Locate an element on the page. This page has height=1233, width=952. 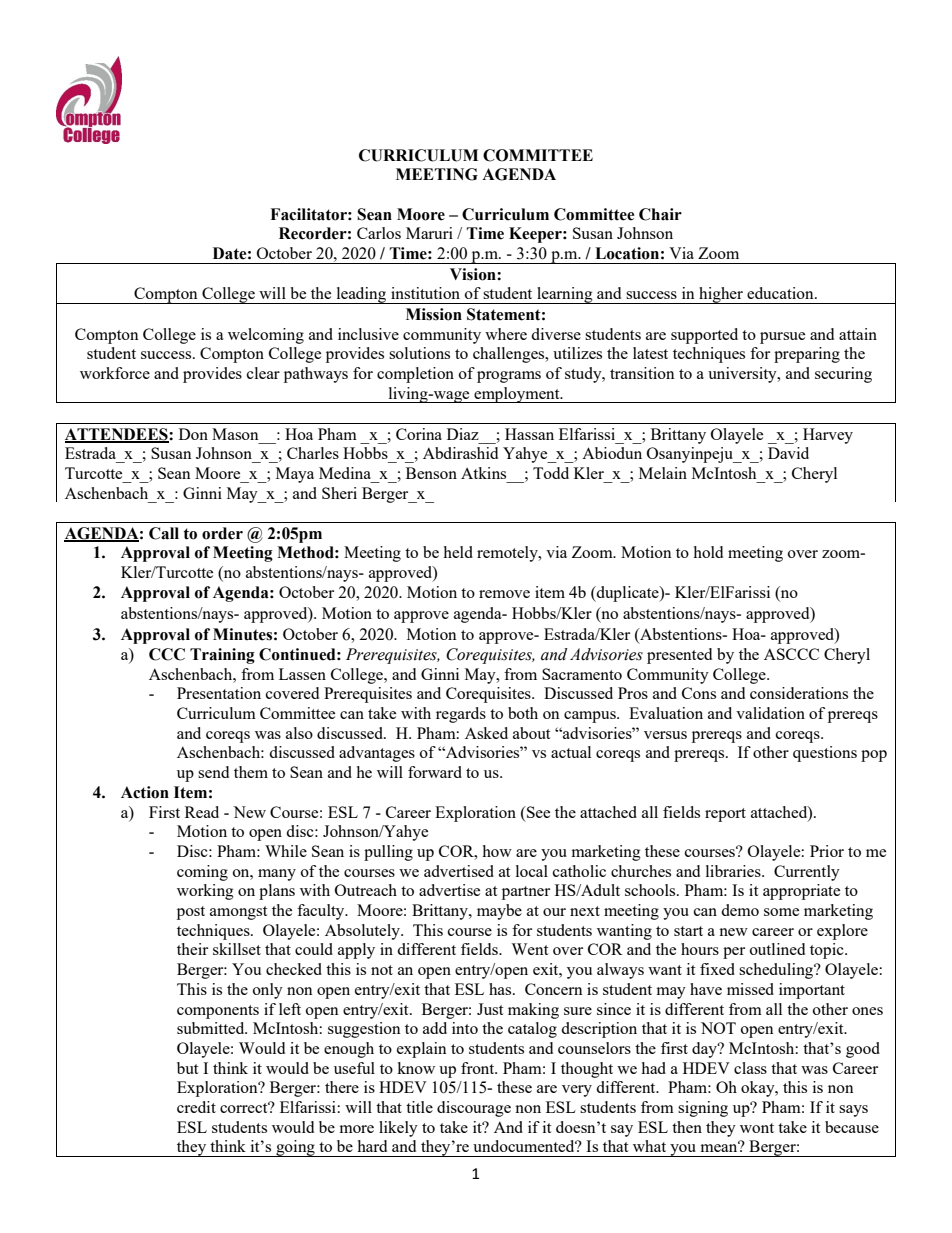
Prior is located at coordinates (827, 851).
